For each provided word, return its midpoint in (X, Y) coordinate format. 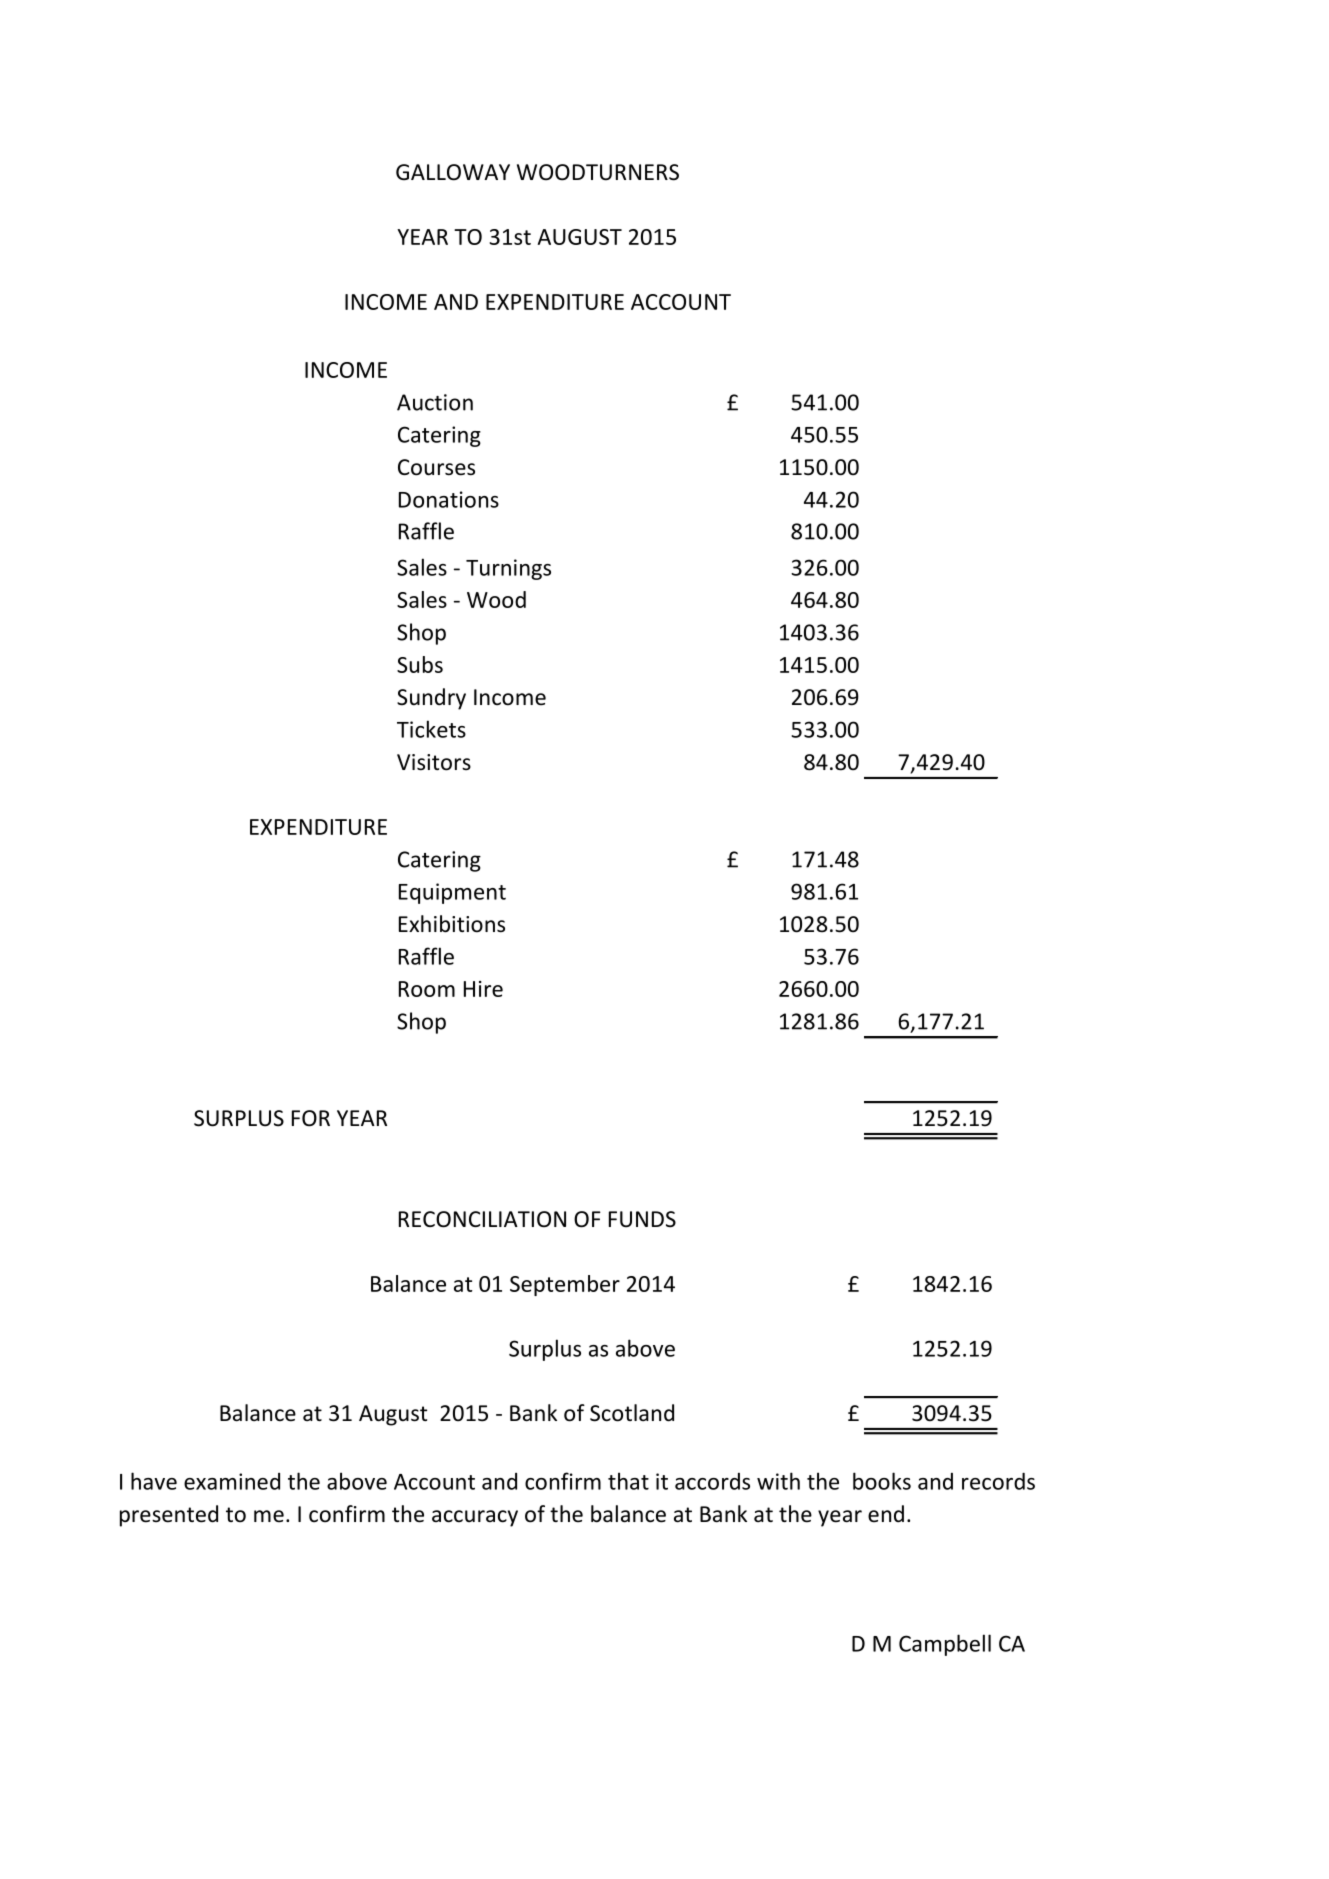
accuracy (475, 1518)
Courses (436, 467)
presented (169, 1516)
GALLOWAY (453, 172)
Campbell (945, 1645)
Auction (435, 402)
